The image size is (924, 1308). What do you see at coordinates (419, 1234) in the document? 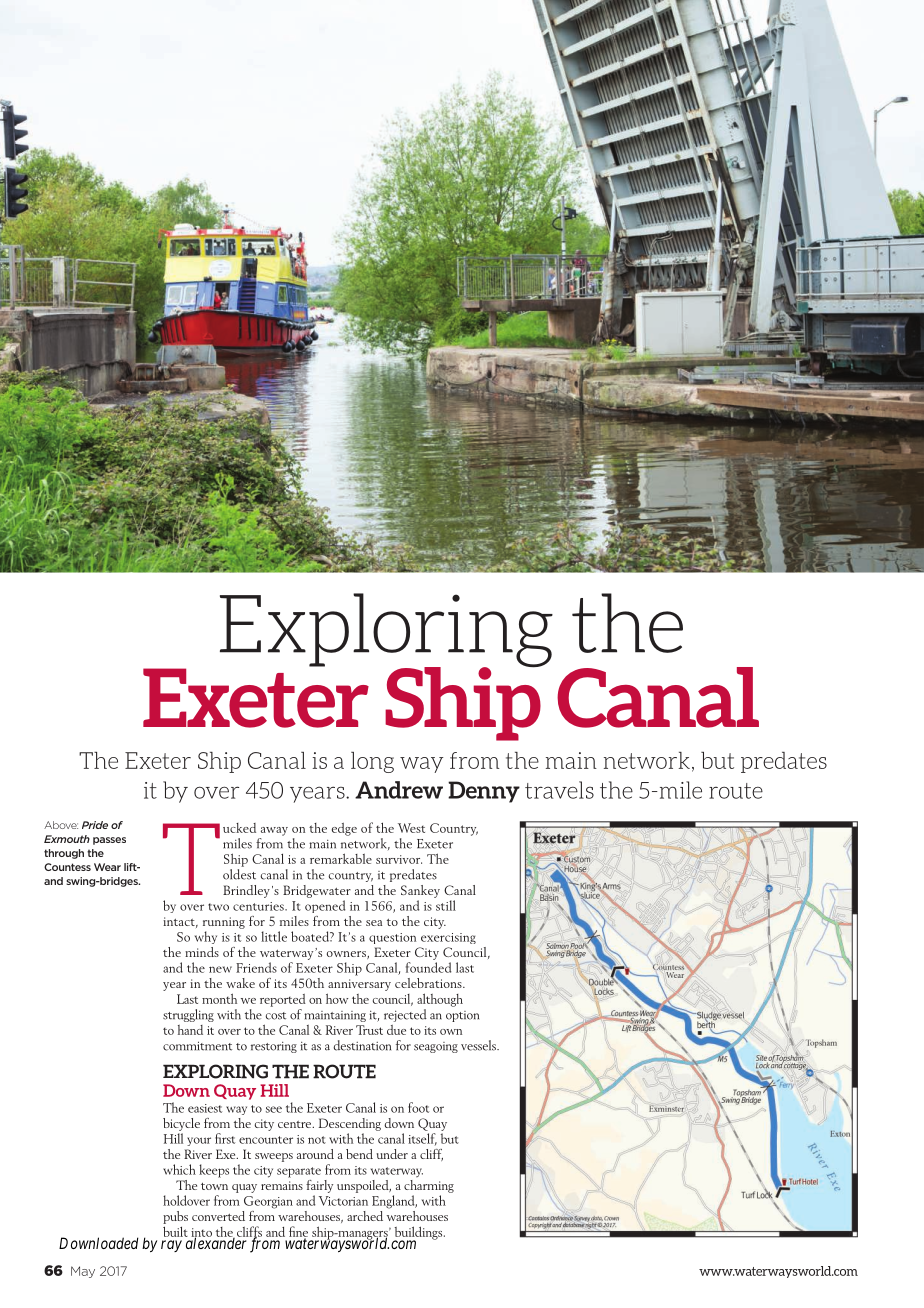
I see `buildings` at bounding box center [419, 1234].
